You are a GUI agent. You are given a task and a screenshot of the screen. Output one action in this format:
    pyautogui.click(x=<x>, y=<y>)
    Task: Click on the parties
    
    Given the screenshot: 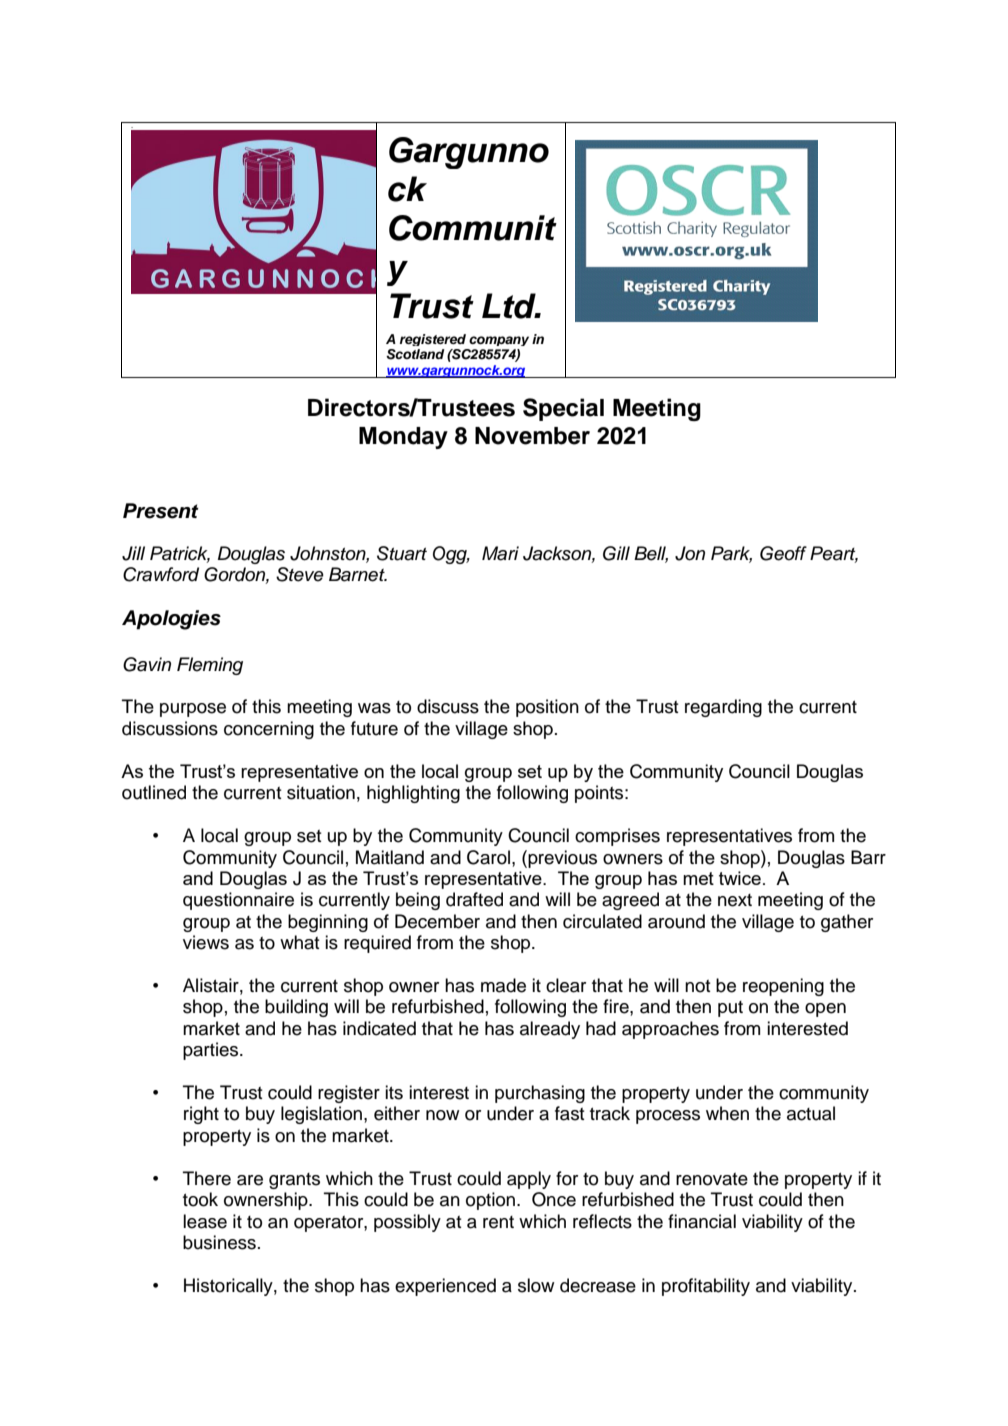 What is the action you would take?
    pyautogui.click(x=212, y=1051)
